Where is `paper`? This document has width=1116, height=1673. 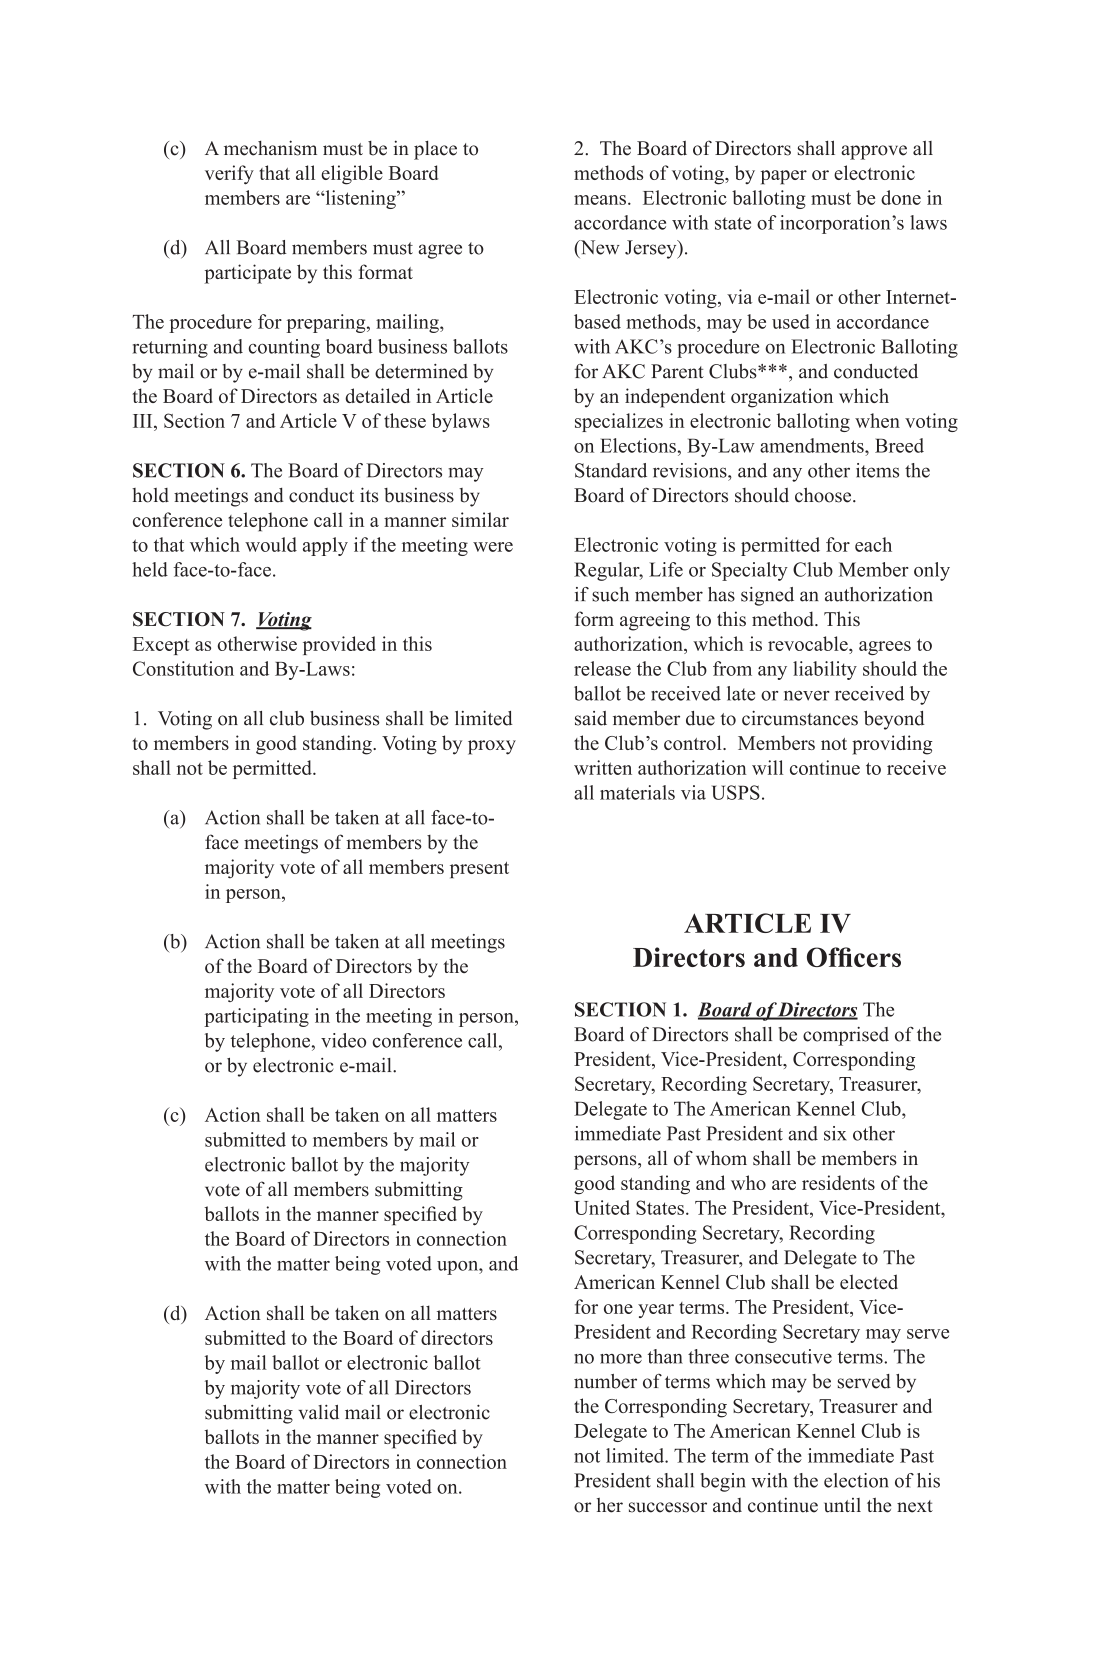 paper is located at coordinates (784, 177).
